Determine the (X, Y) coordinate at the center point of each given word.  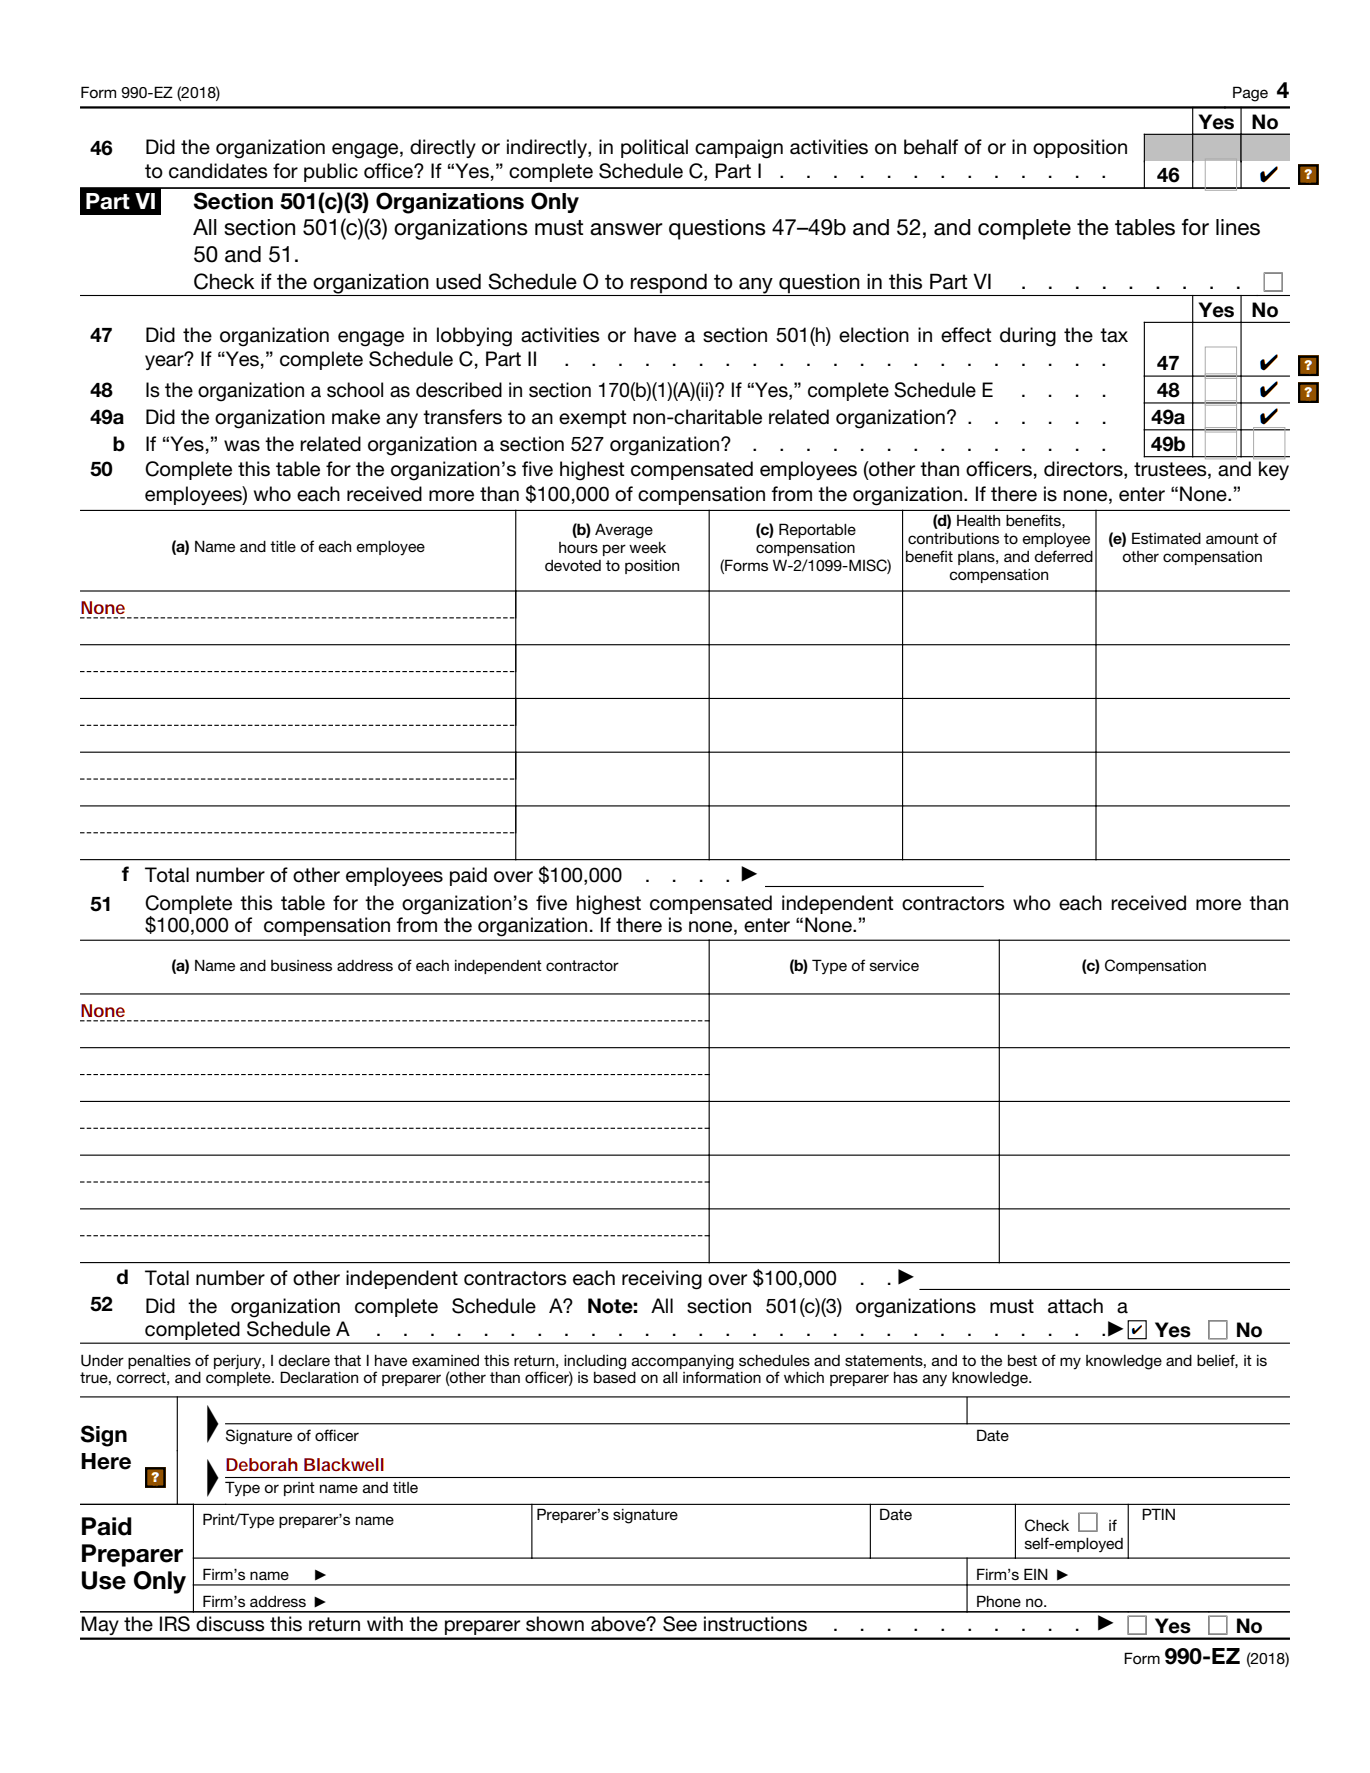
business (301, 965)
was (242, 446)
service (894, 965)
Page (1250, 94)
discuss (230, 1624)
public (331, 172)
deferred (1063, 556)
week (647, 547)
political (654, 148)
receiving (662, 1280)
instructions (755, 1624)
